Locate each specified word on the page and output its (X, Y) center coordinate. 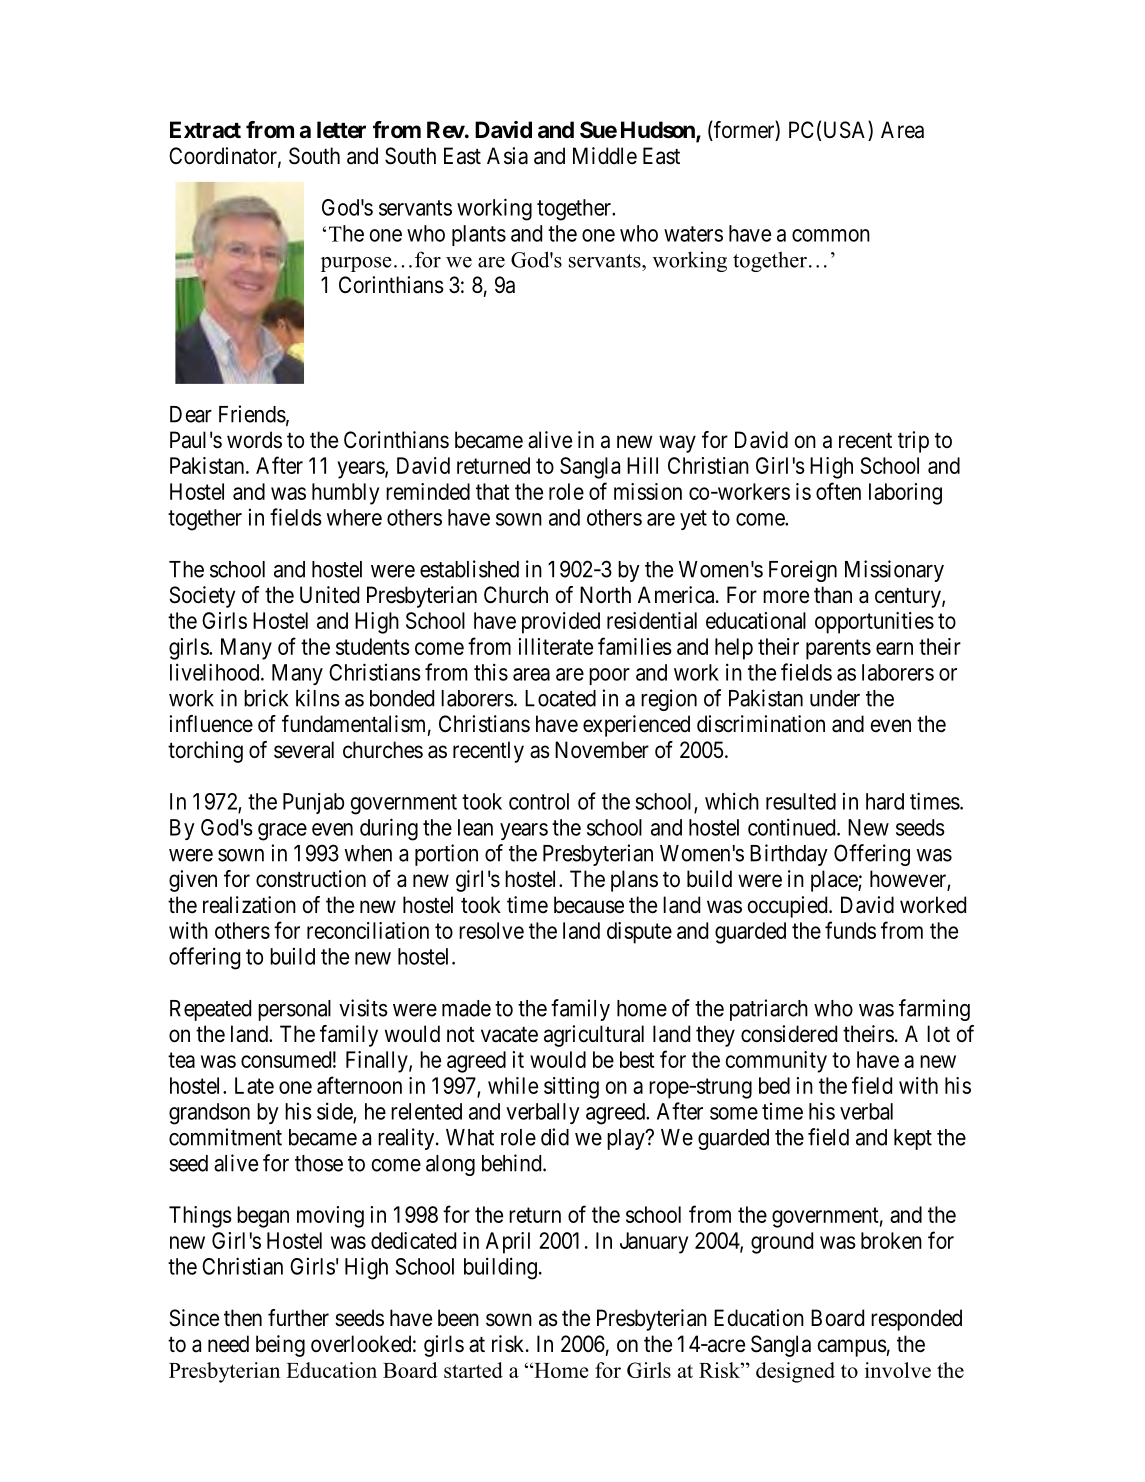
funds (850, 930)
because (589, 905)
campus (852, 1348)
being (280, 1346)
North (605, 595)
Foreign (803, 571)
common (831, 235)
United (329, 595)
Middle (605, 156)
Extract (205, 129)
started (473, 1370)
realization (249, 905)
